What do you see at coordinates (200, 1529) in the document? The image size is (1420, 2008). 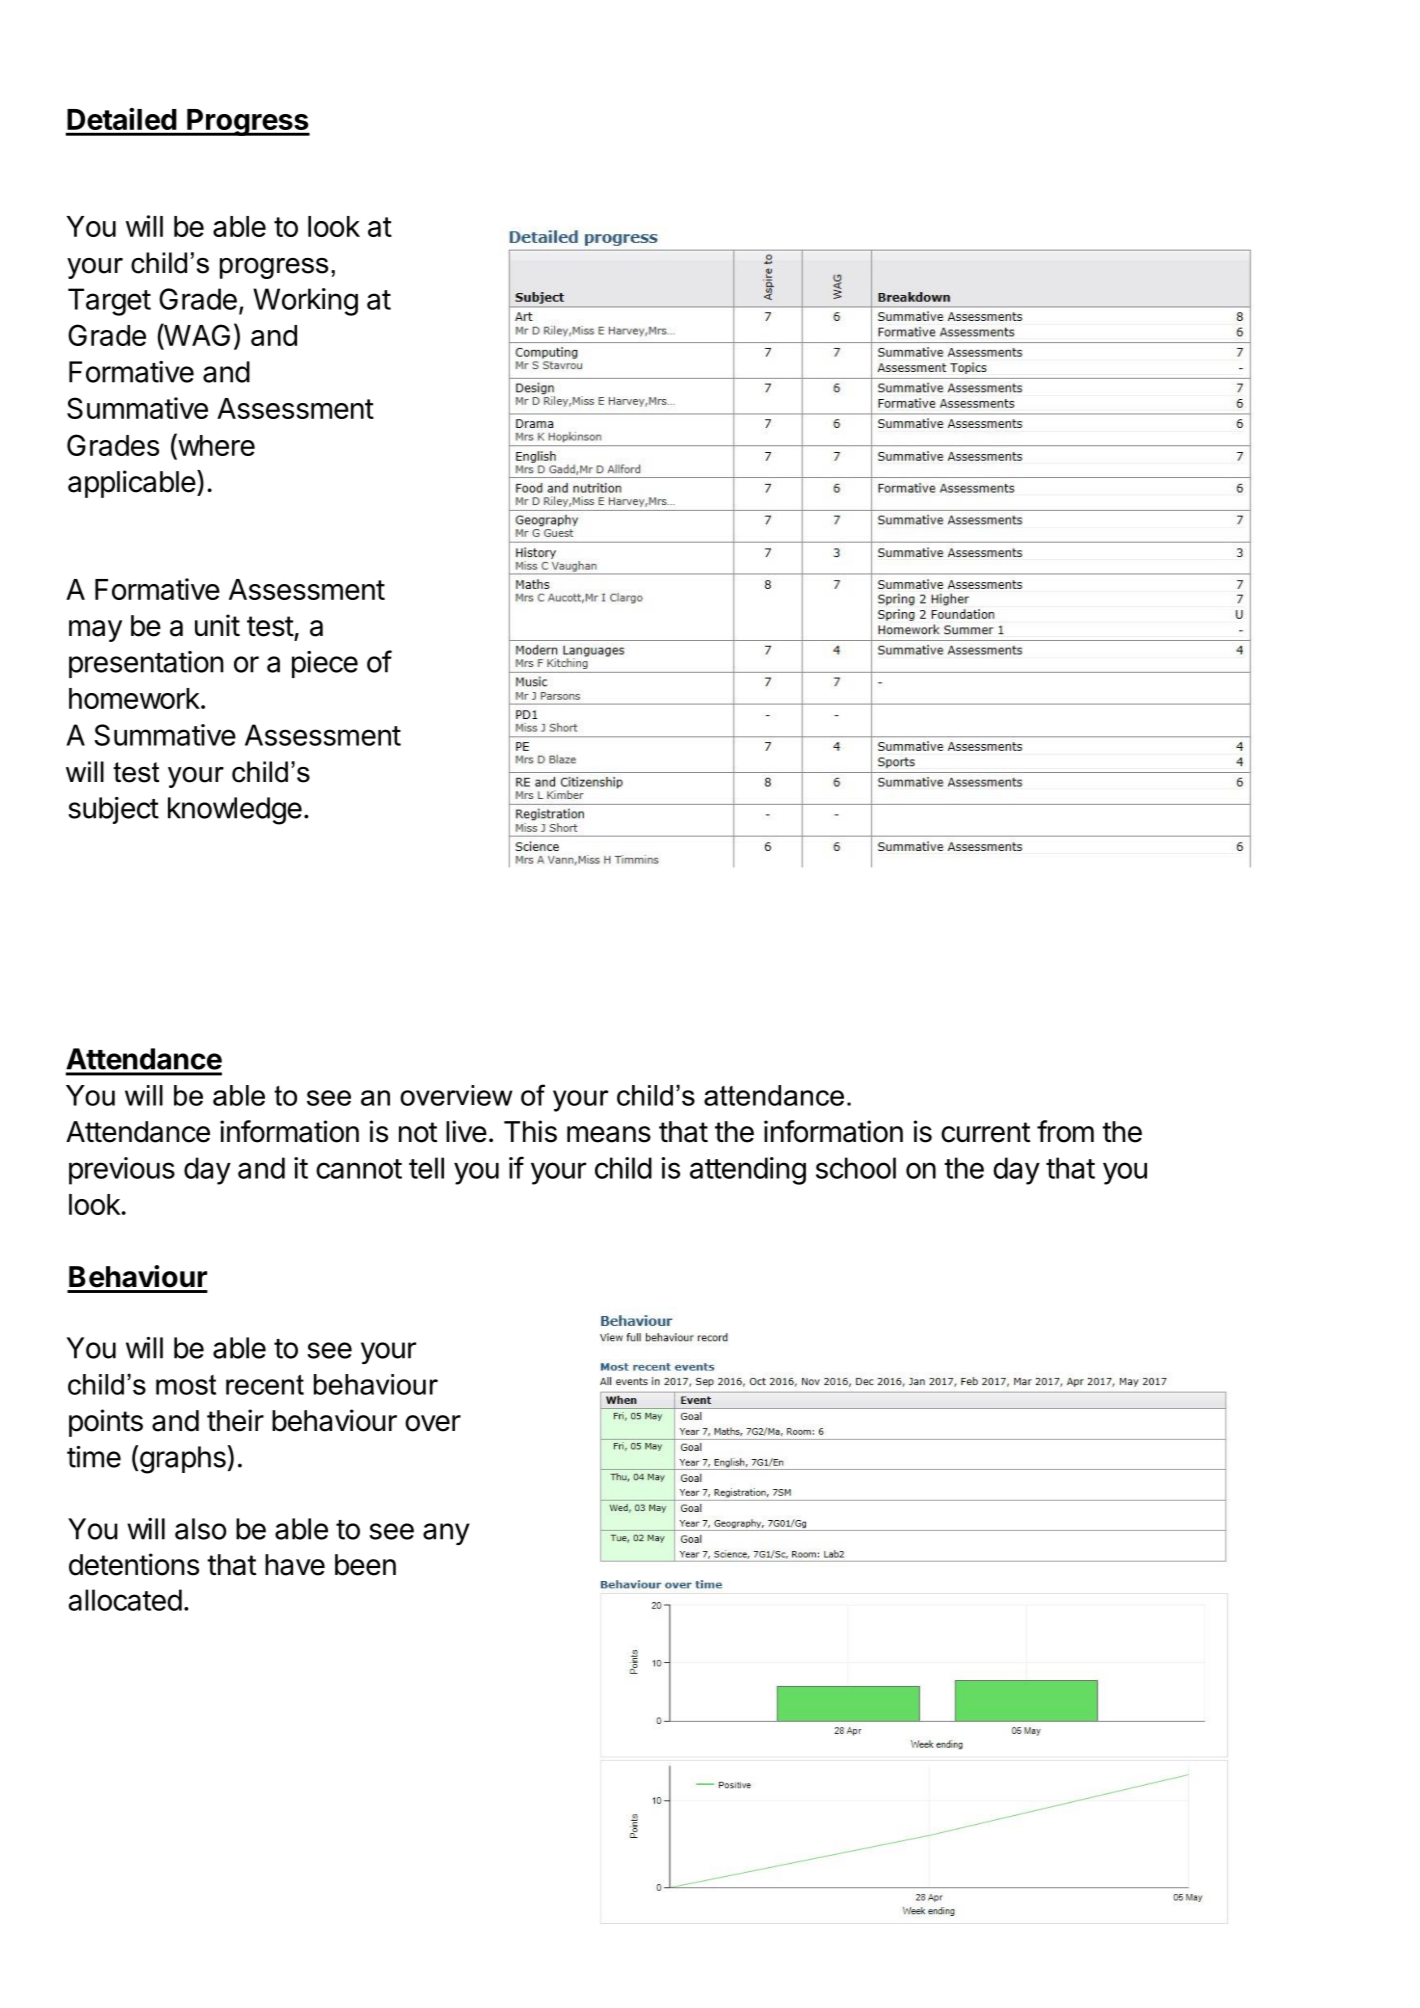 I see `also` at bounding box center [200, 1529].
